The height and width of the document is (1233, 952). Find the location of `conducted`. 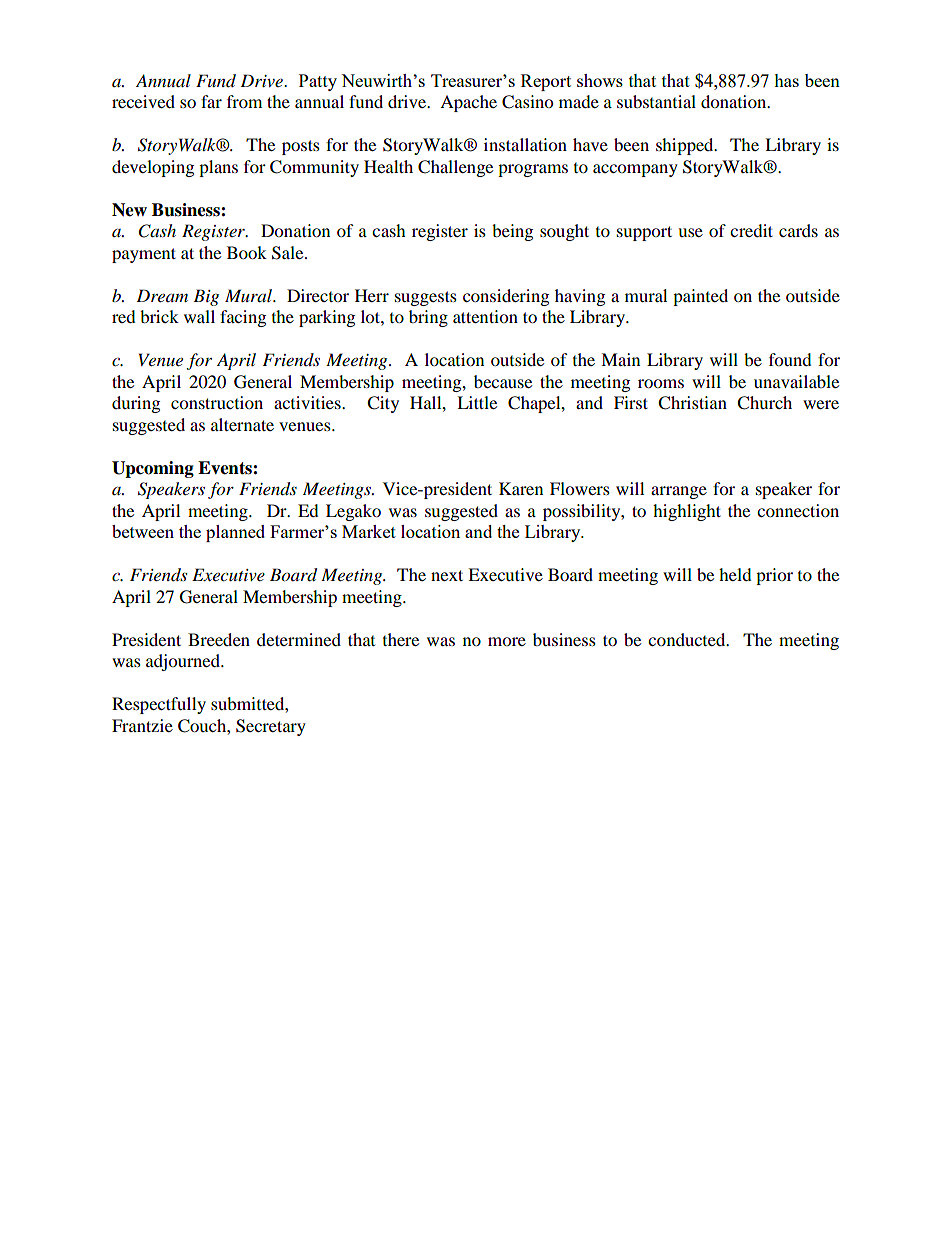

conducted is located at coordinates (688, 639).
